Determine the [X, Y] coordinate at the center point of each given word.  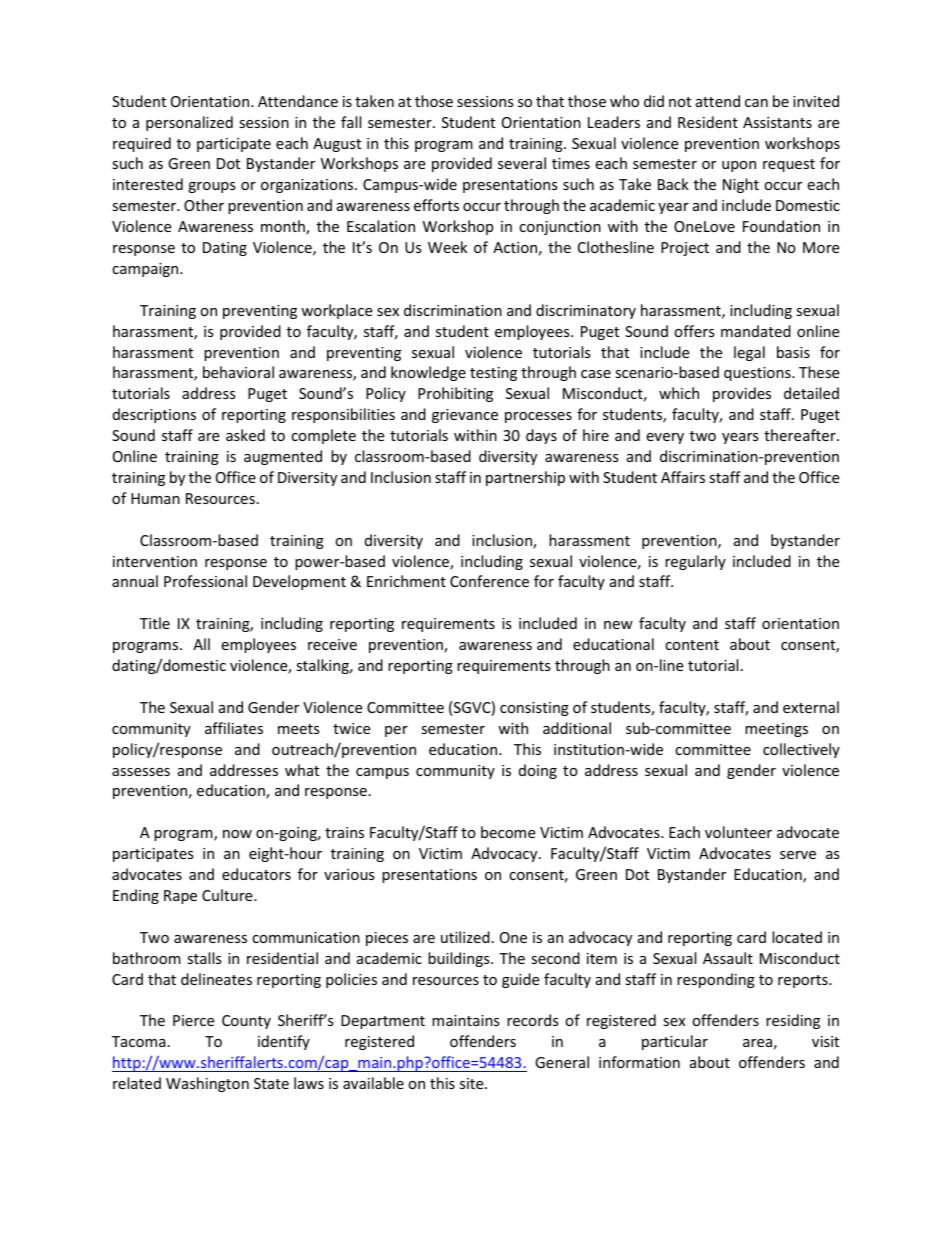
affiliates [234, 728]
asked [245, 435]
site [473, 1083]
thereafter [801, 435]
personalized [189, 123]
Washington [207, 1084]
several [522, 163]
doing [538, 771]
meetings [776, 730]
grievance [465, 416]
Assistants [777, 122]
